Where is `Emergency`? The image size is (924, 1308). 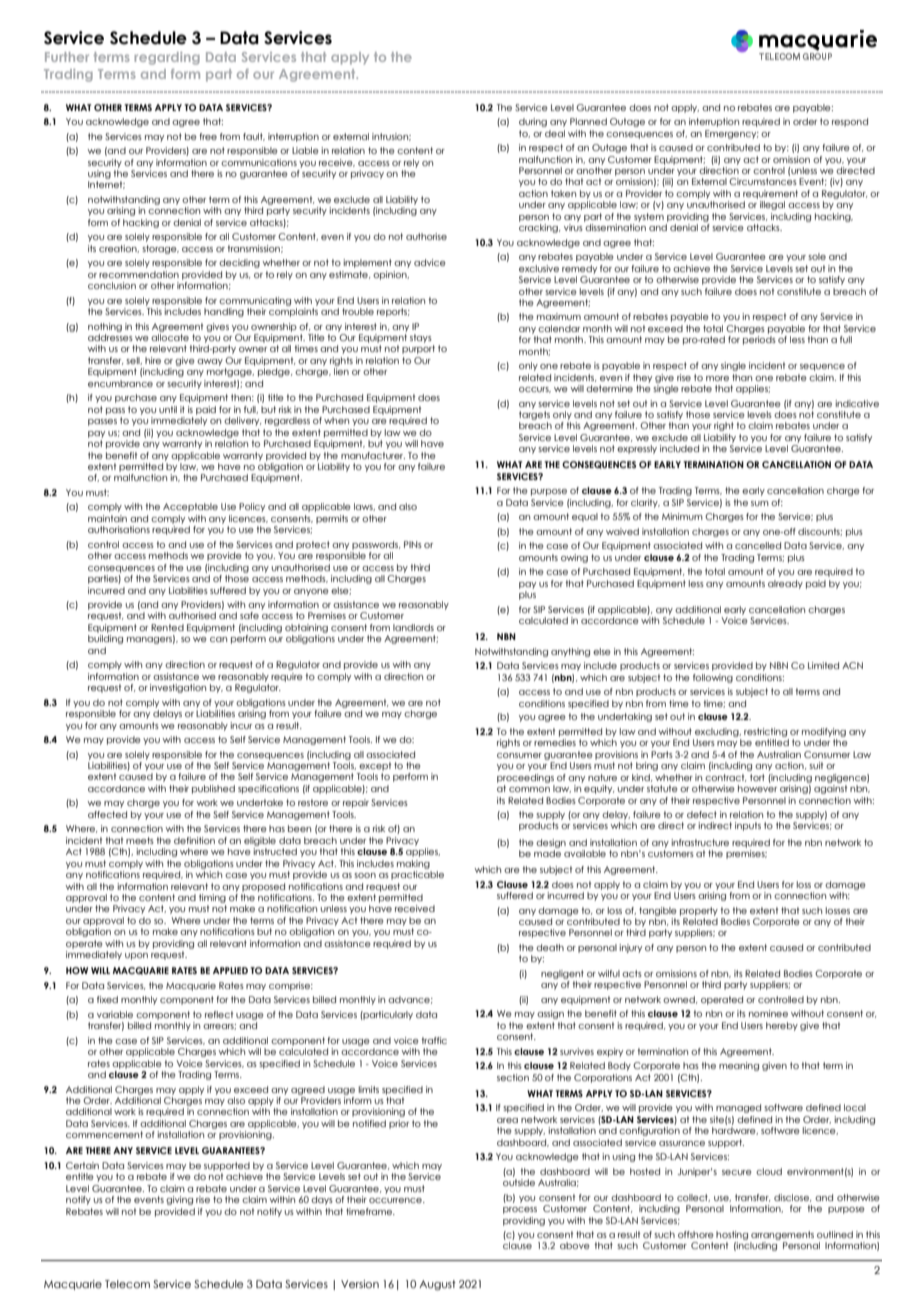
Emergency is located at coordinates (732, 134).
